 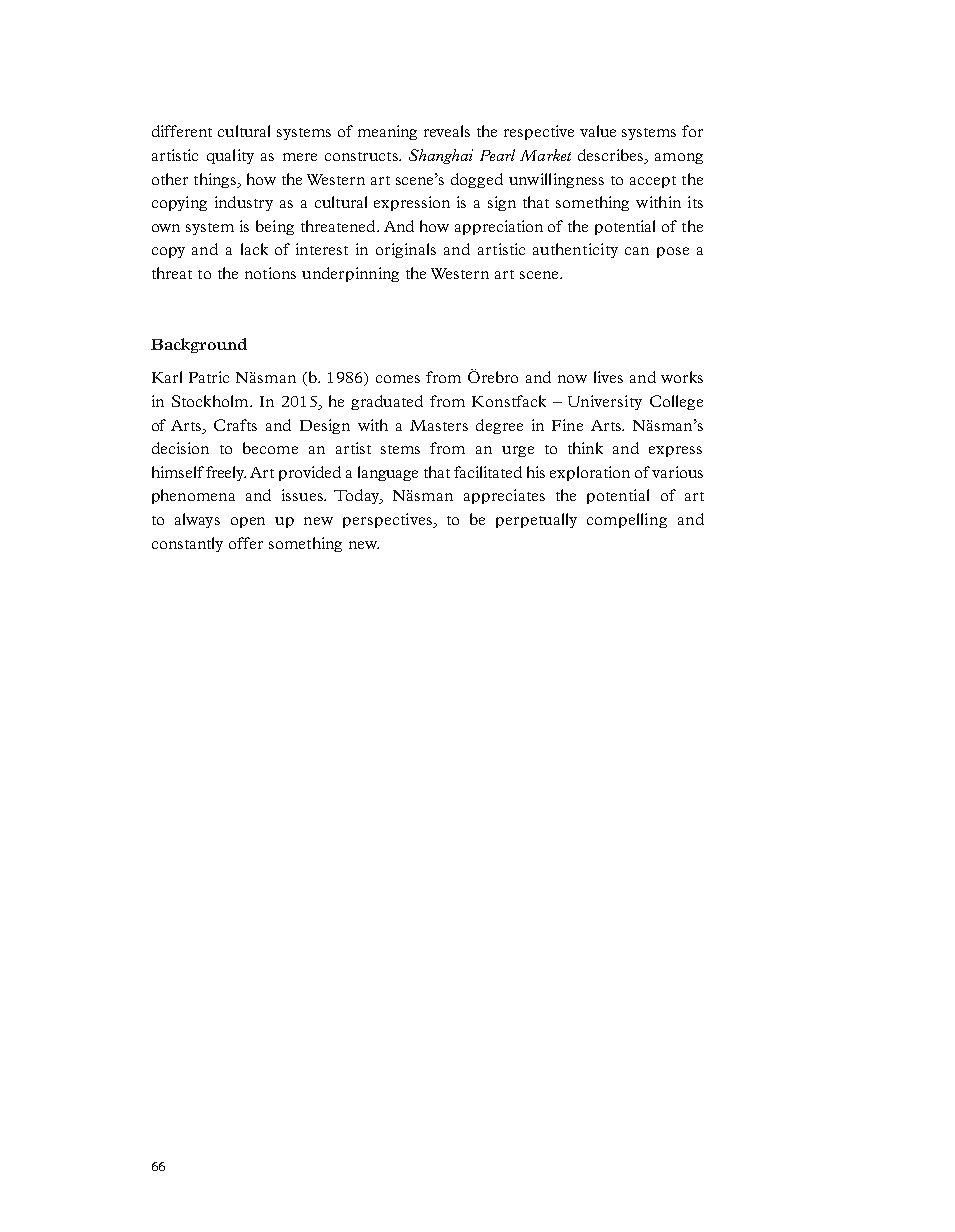 What do you see at coordinates (441, 156) in the page?
I see `Shanghai` at bounding box center [441, 156].
